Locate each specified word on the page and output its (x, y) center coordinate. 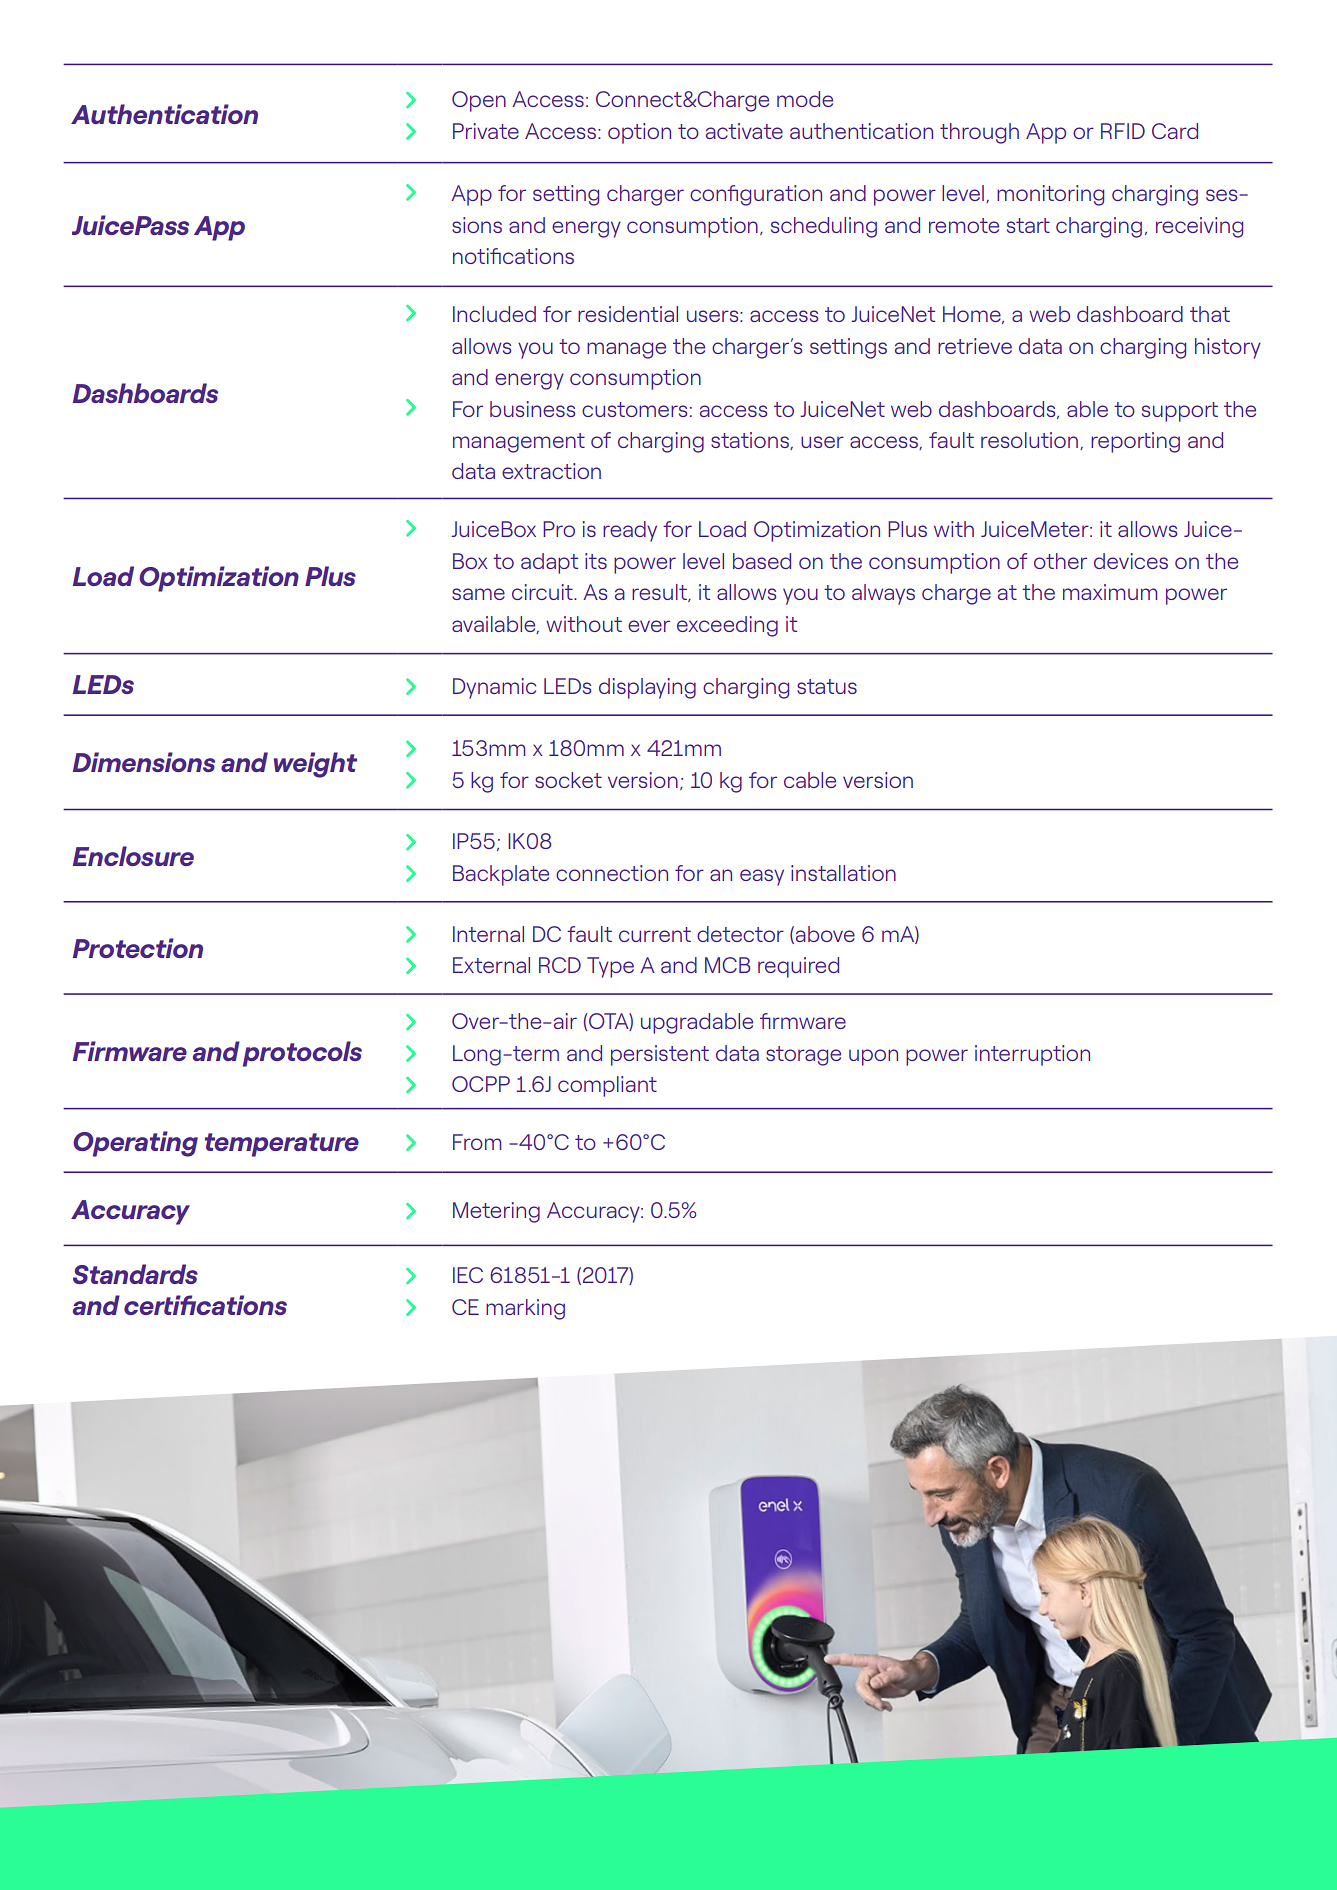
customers (634, 409)
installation (843, 873)
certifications (205, 1305)
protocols (302, 1054)
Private (486, 131)
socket (568, 780)
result (660, 593)
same (478, 594)
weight (315, 765)
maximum (1110, 592)
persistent (660, 1055)
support (1180, 412)
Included (494, 314)
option (639, 133)
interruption (1032, 1055)
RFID (1123, 131)
